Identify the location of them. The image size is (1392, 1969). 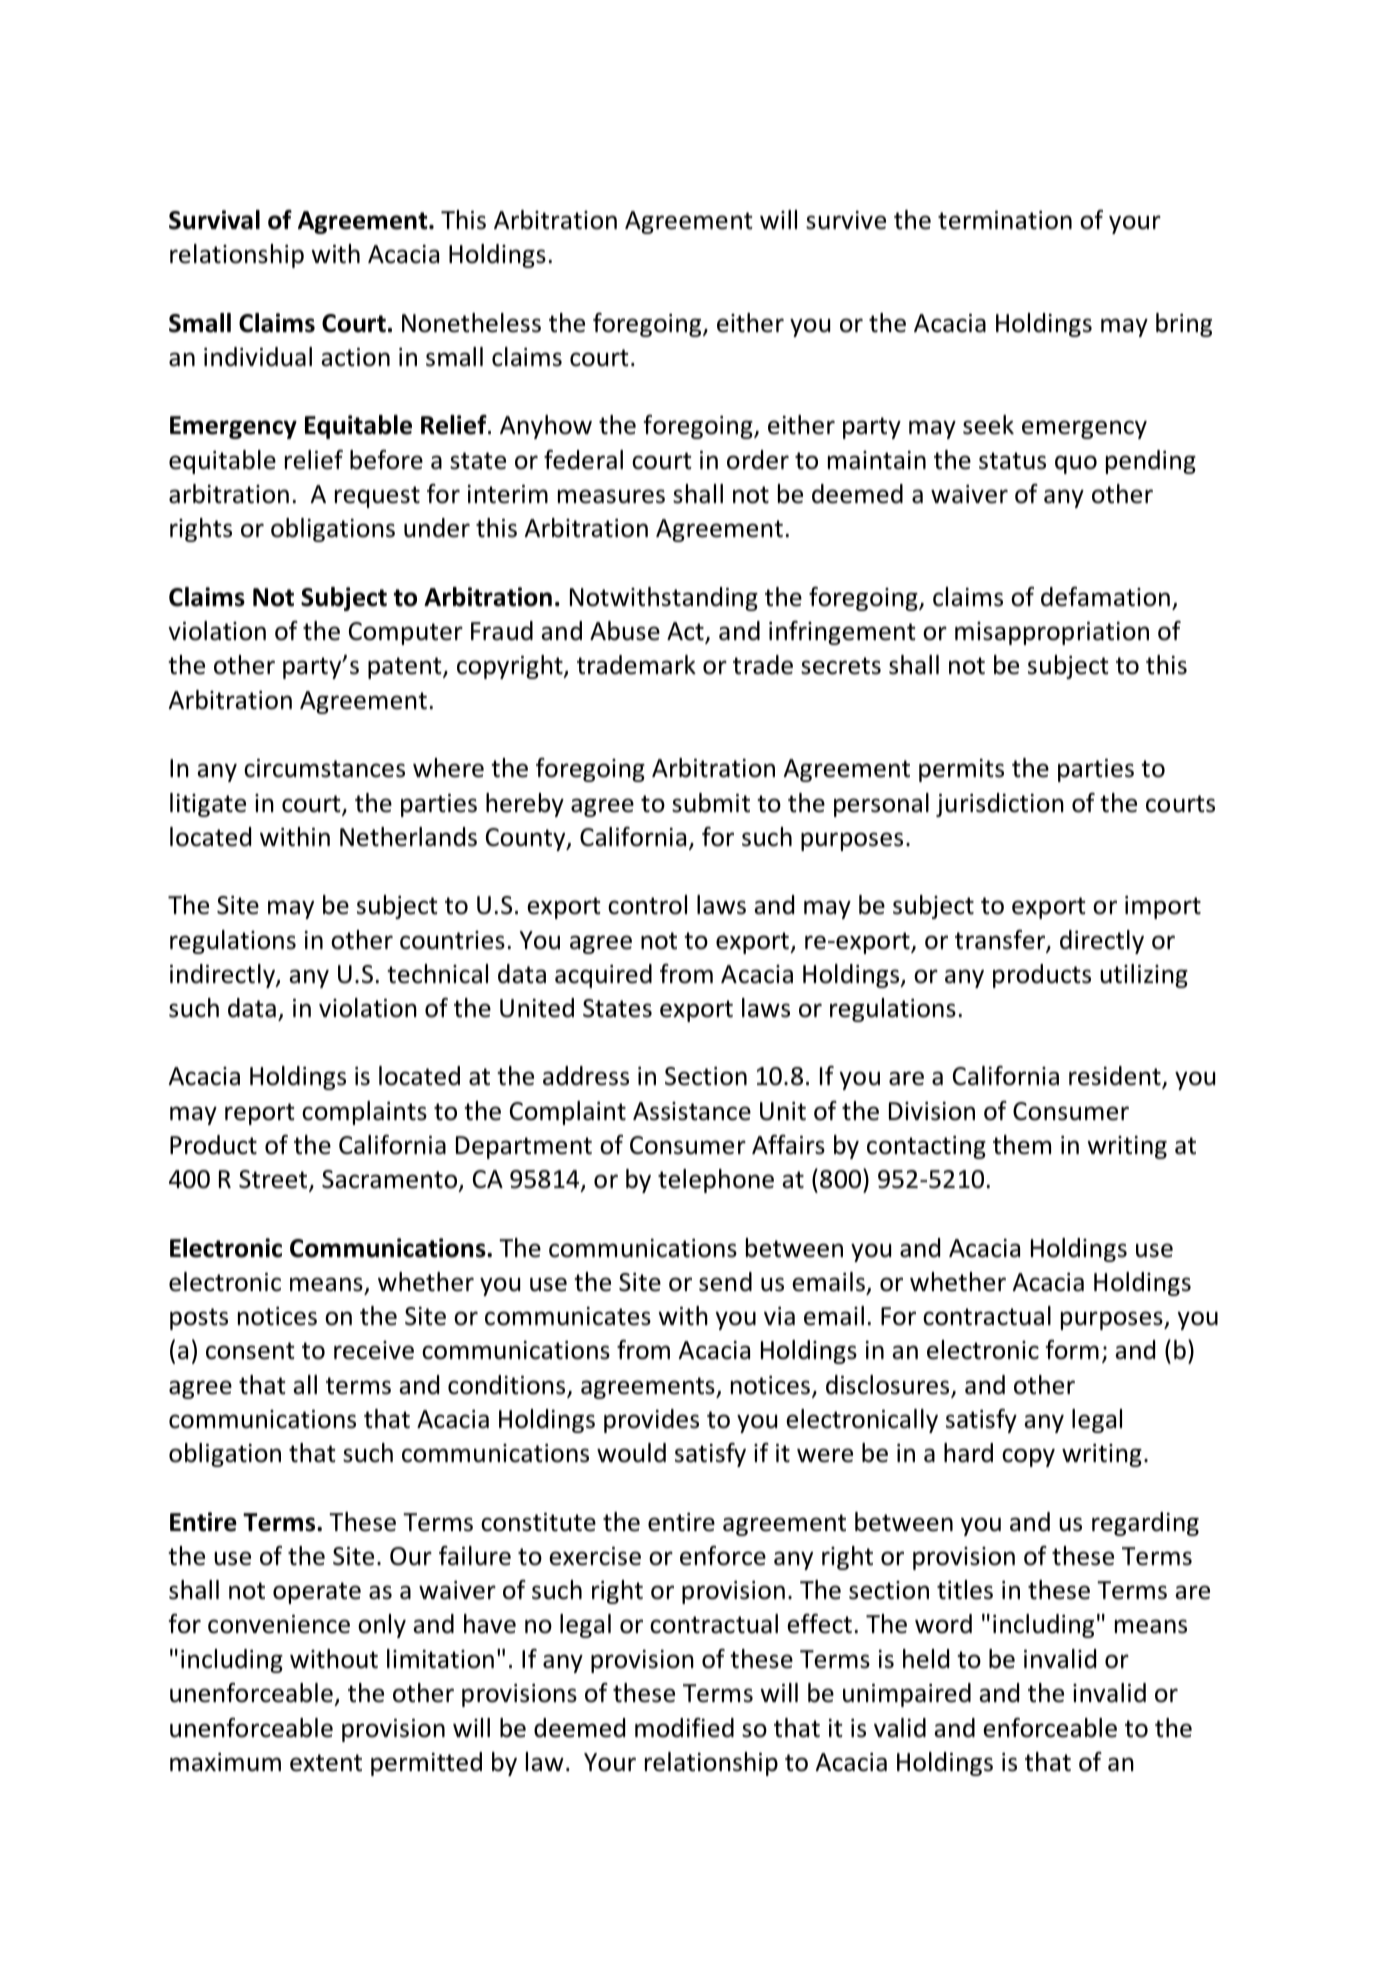
(1022, 1145).
